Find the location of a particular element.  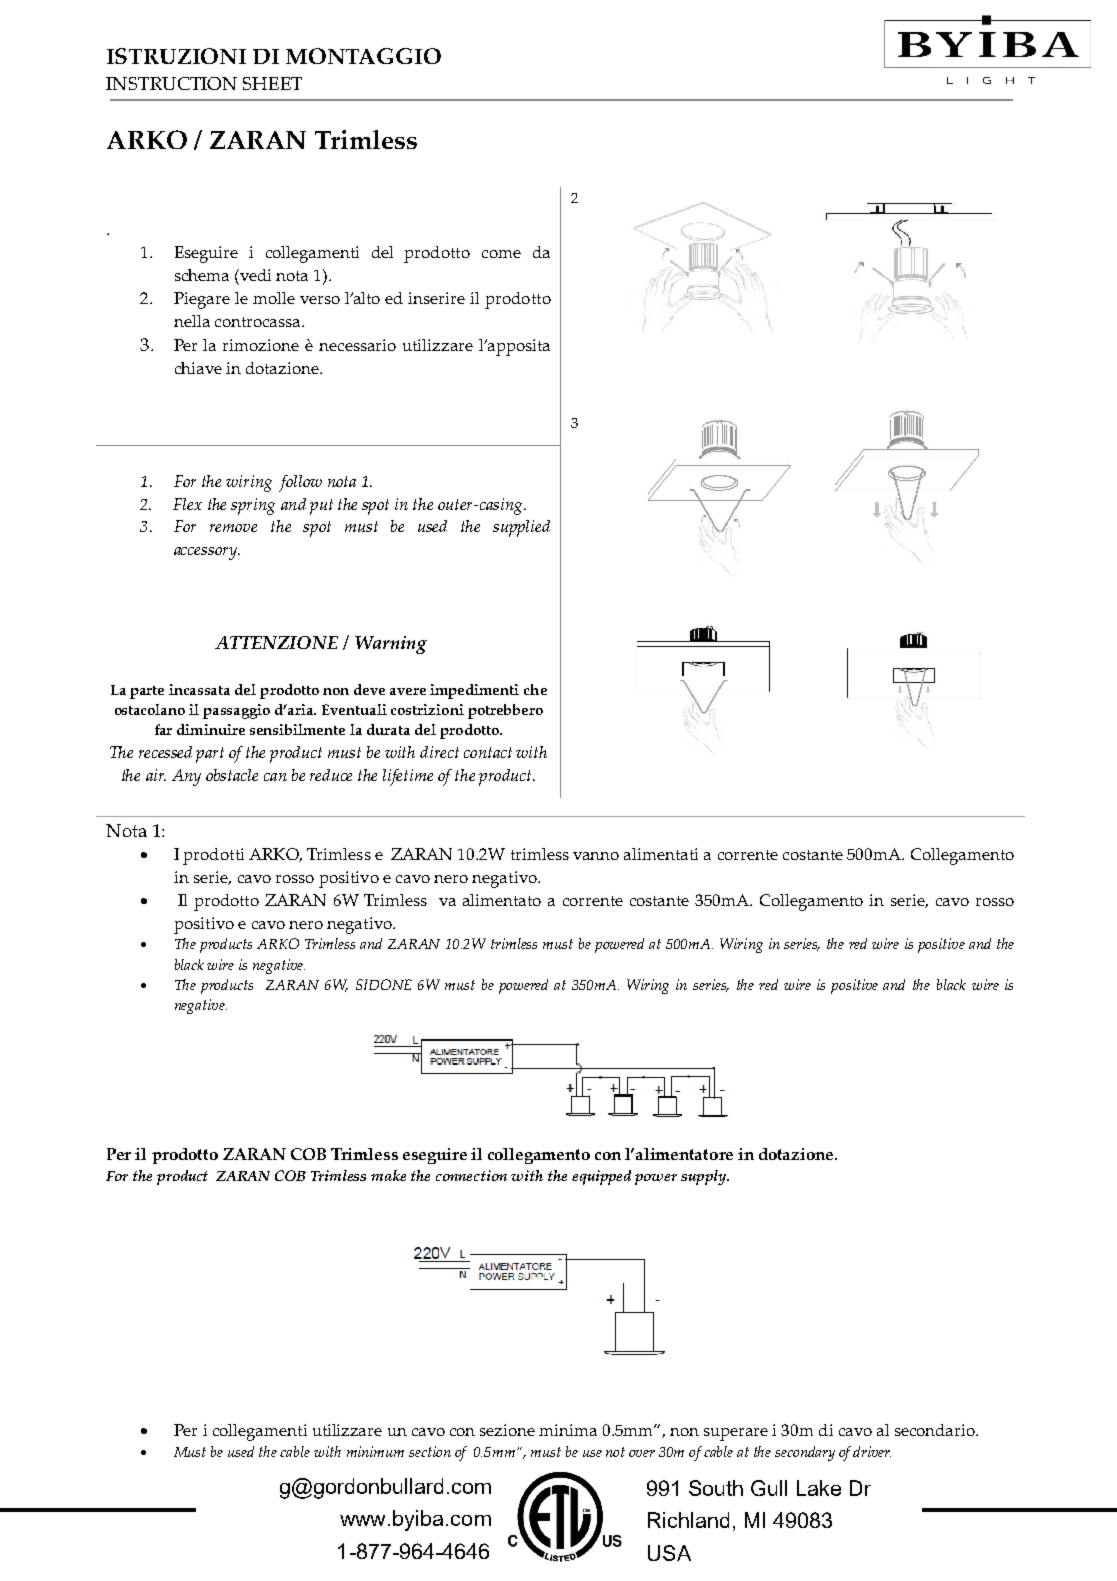

supply is located at coordinates (705, 1177).
